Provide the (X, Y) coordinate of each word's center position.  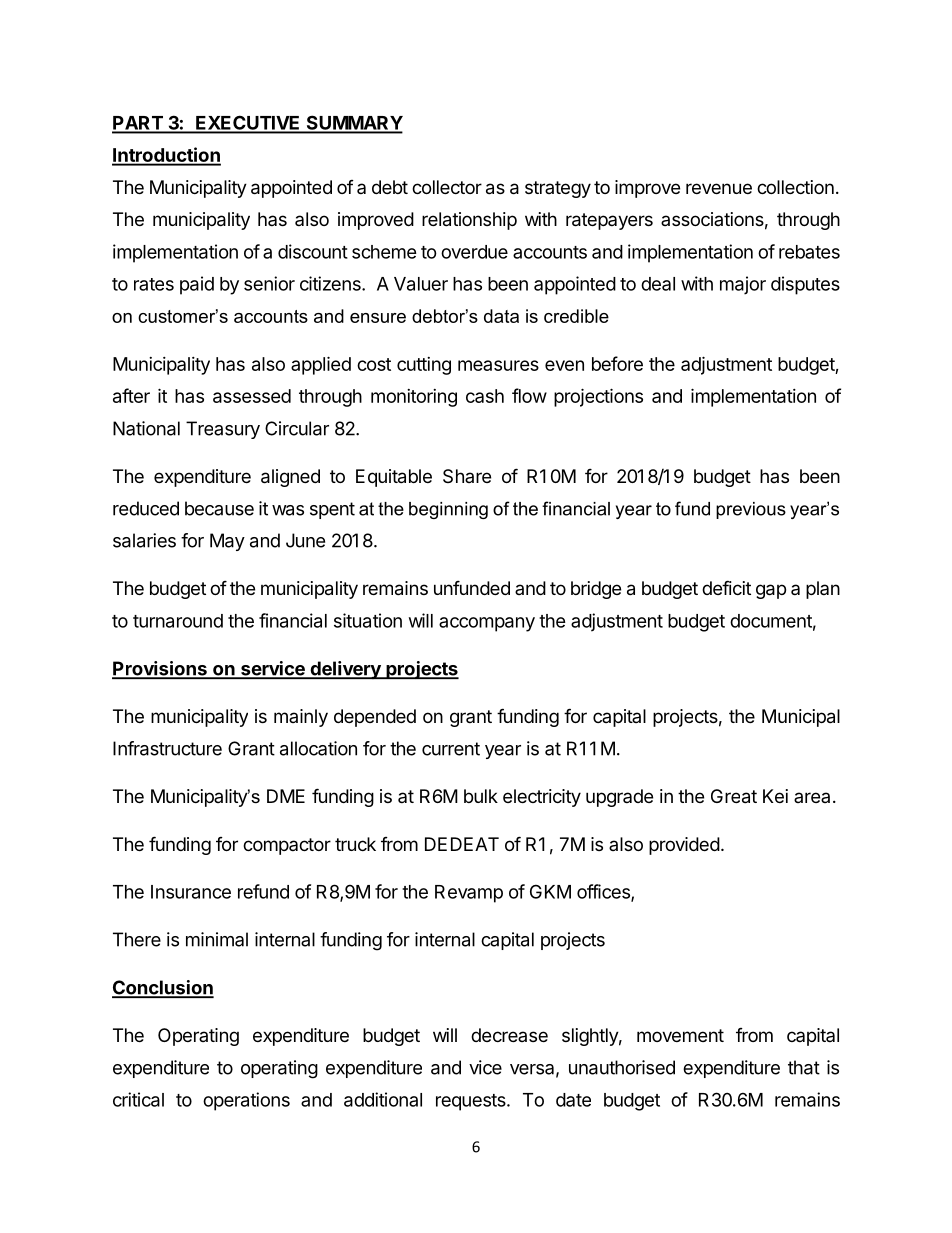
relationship (469, 221)
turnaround (178, 621)
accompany (487, 624)
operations (246, 1101)
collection (795, 187)
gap (771, 591)
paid (197, 285)
